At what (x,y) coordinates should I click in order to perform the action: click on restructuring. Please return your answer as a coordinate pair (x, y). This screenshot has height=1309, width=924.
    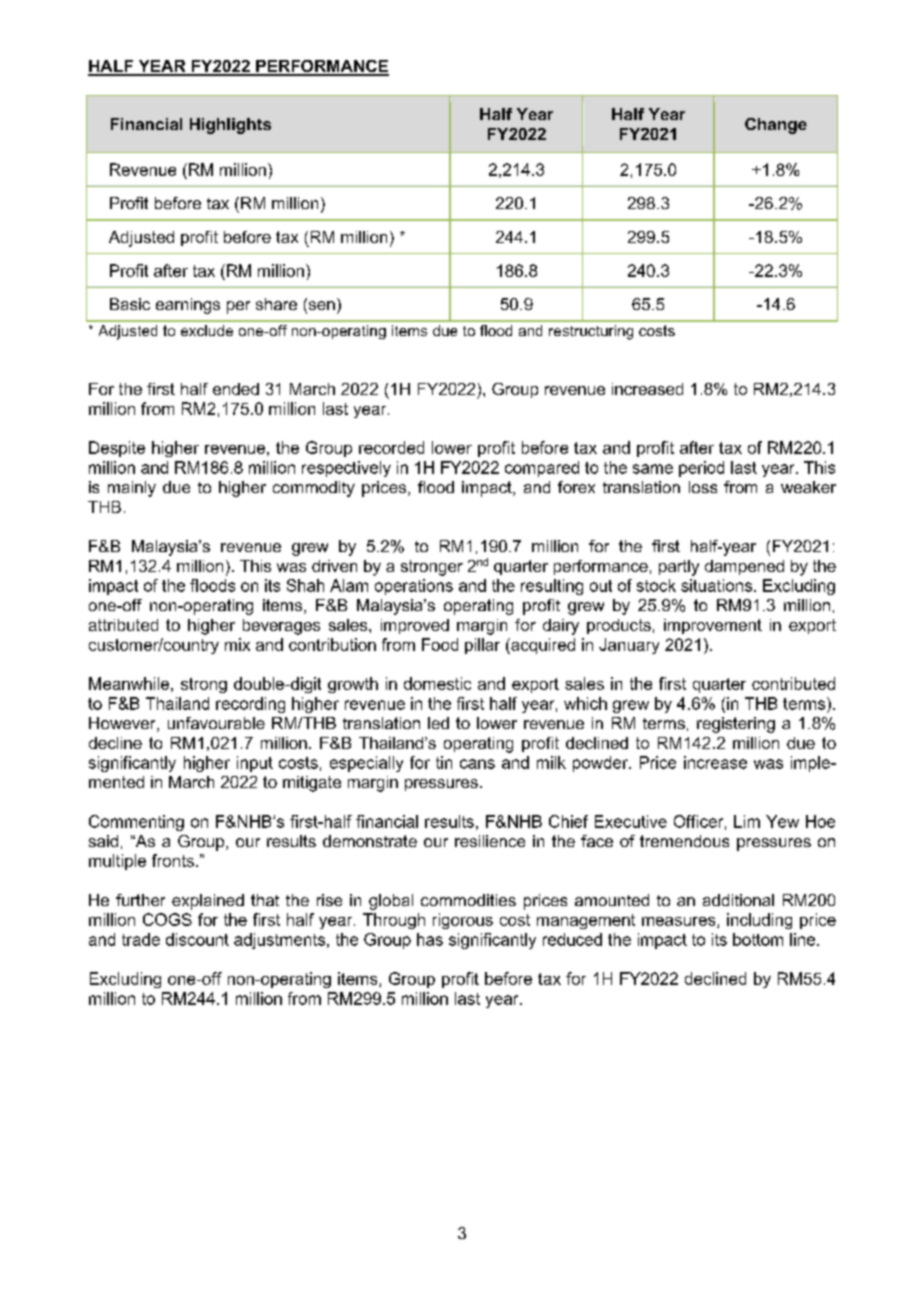
    Looking at the image, I should click on (591, 332).
